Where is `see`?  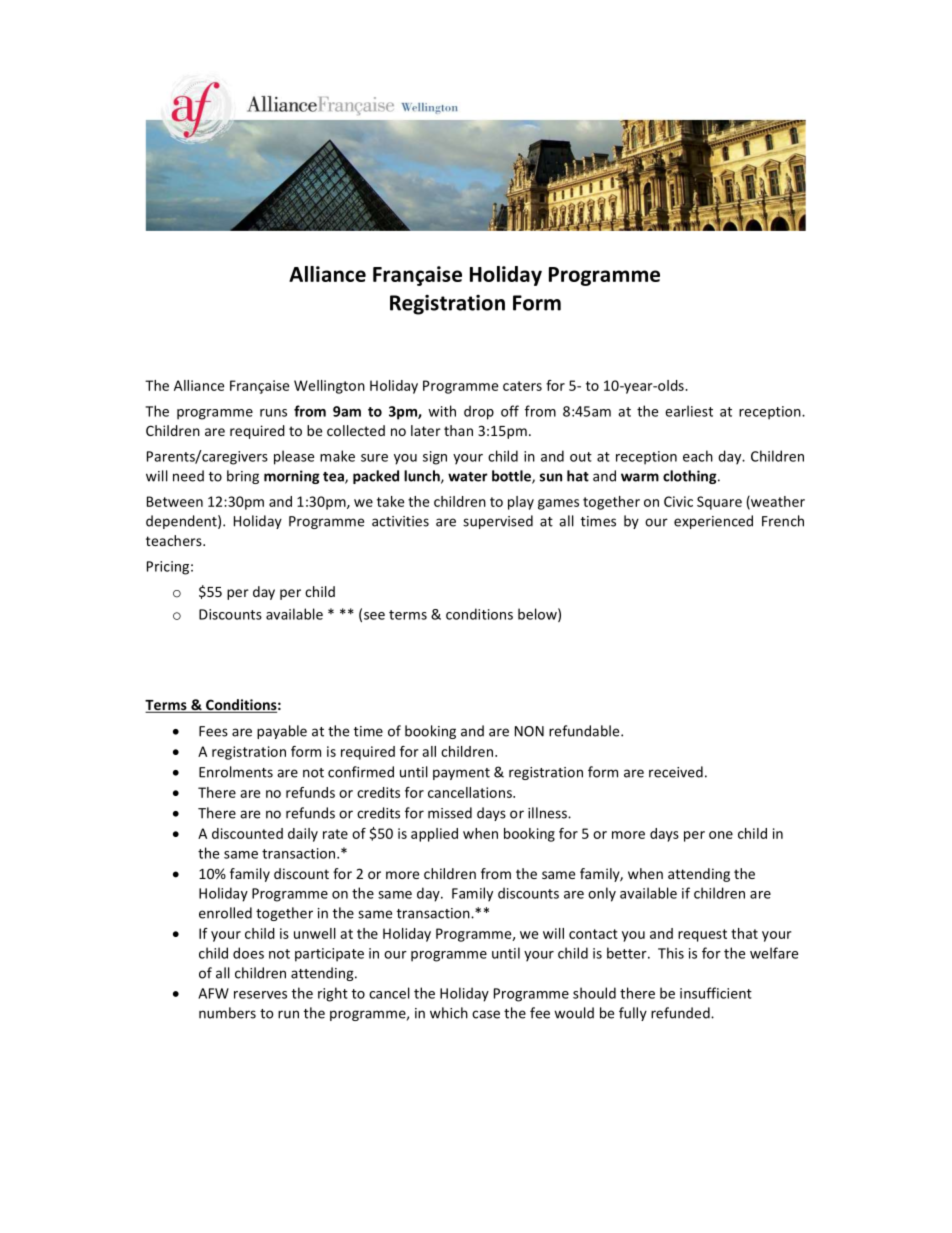 see is located at coordinates (374, 616).
